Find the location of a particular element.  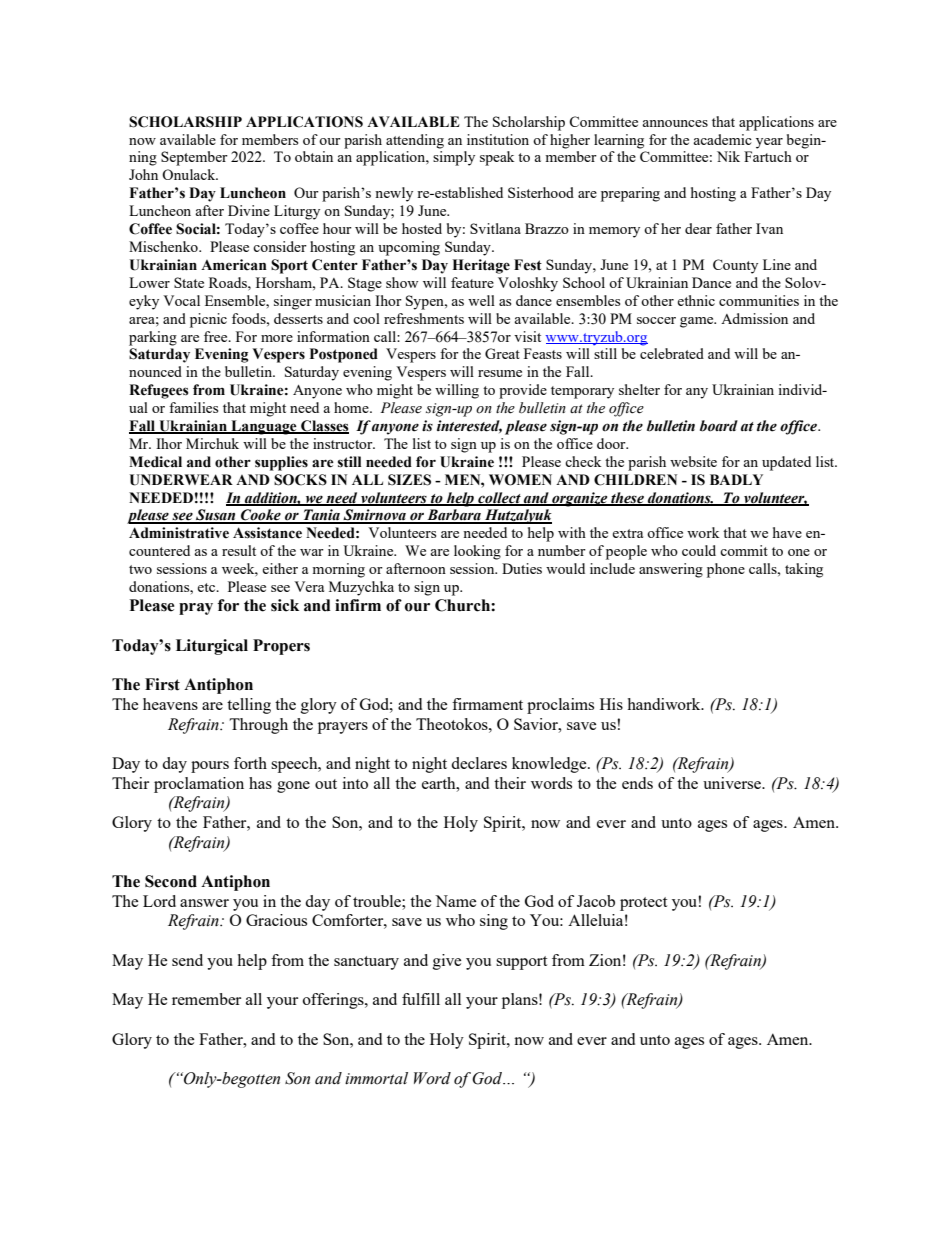

Duties is located at coordinates (522, 568).
